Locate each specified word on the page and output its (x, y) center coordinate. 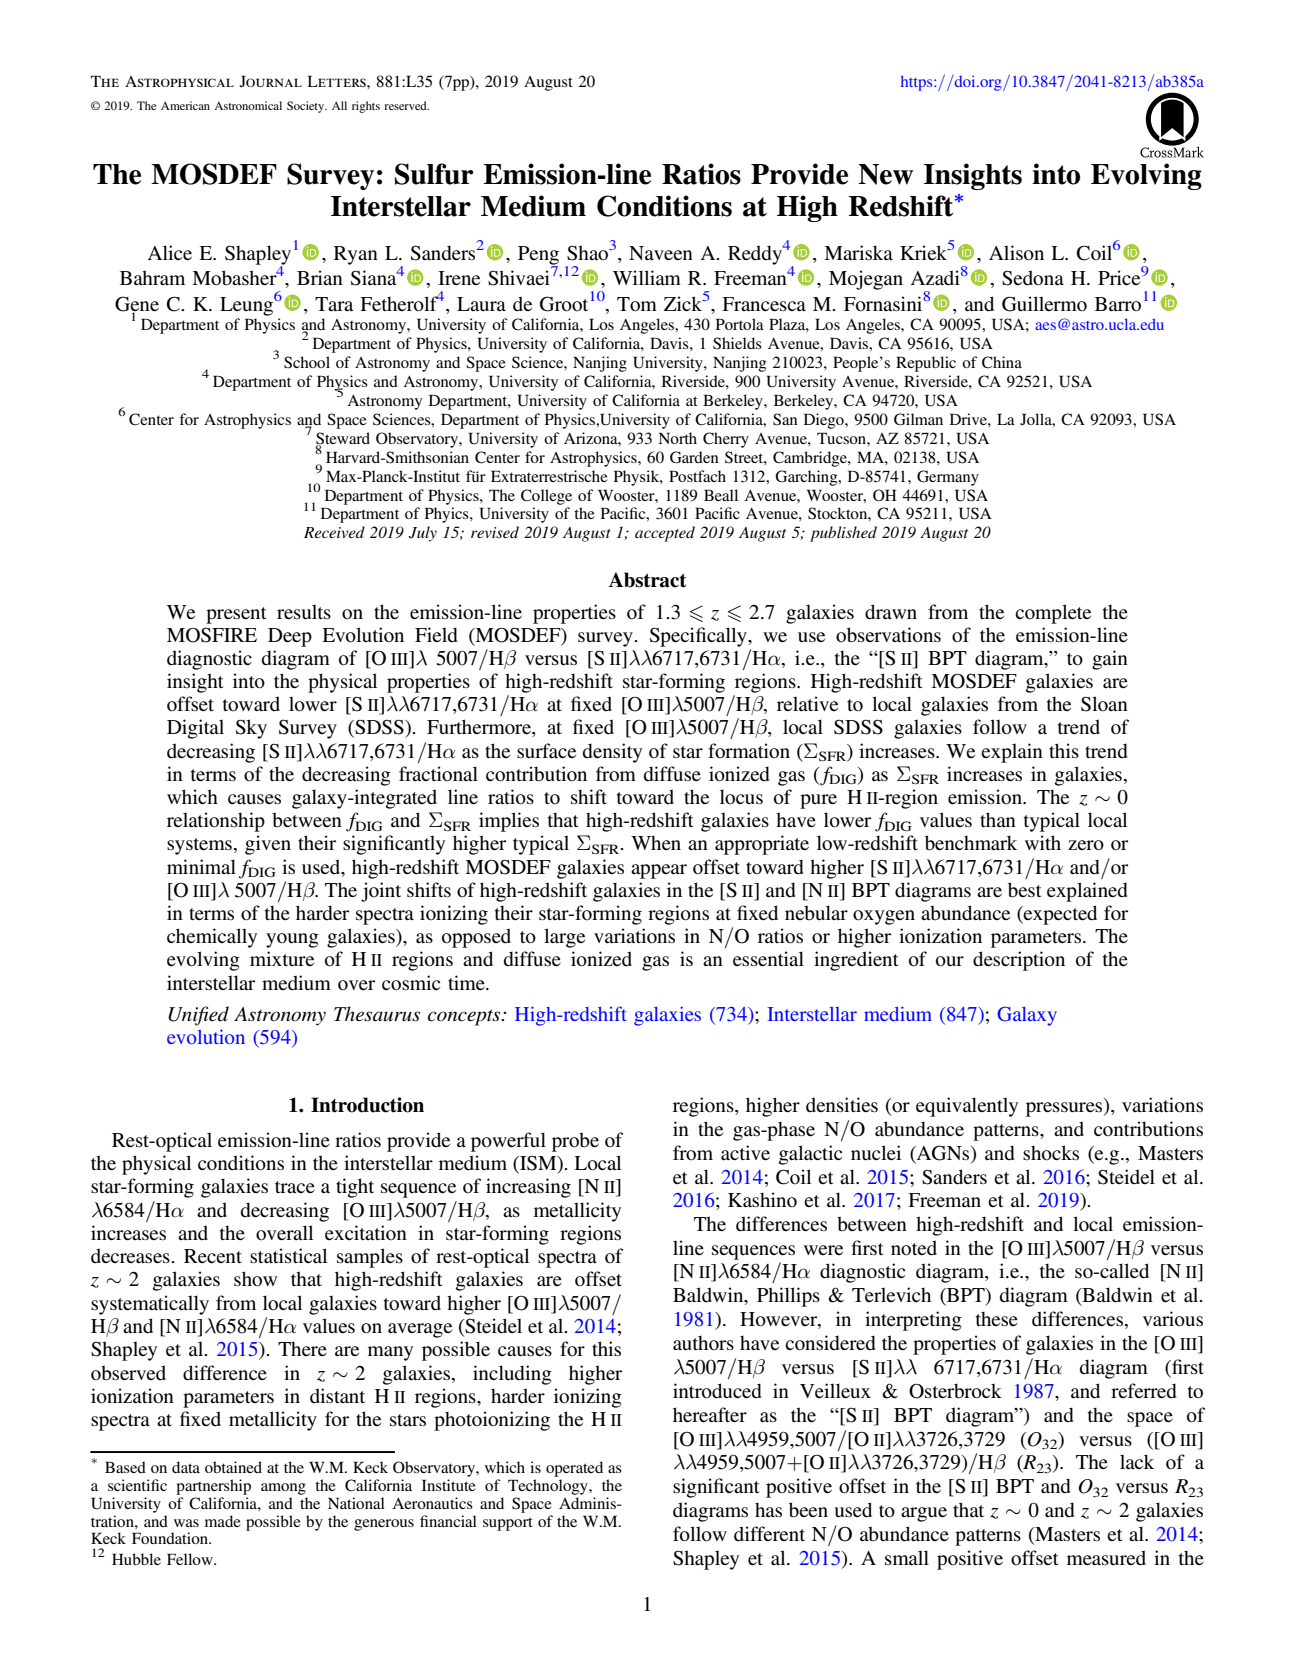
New (885, 174)
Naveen (661, 253)
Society (307, 107)
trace (295, 1187)
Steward (343, 439)
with (1043, 842)
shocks (1051, 1153)
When (656, 842)
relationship (216, 822)
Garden (694, 457)
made (223, 1521)
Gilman (918, 419)
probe (575, 1142)
